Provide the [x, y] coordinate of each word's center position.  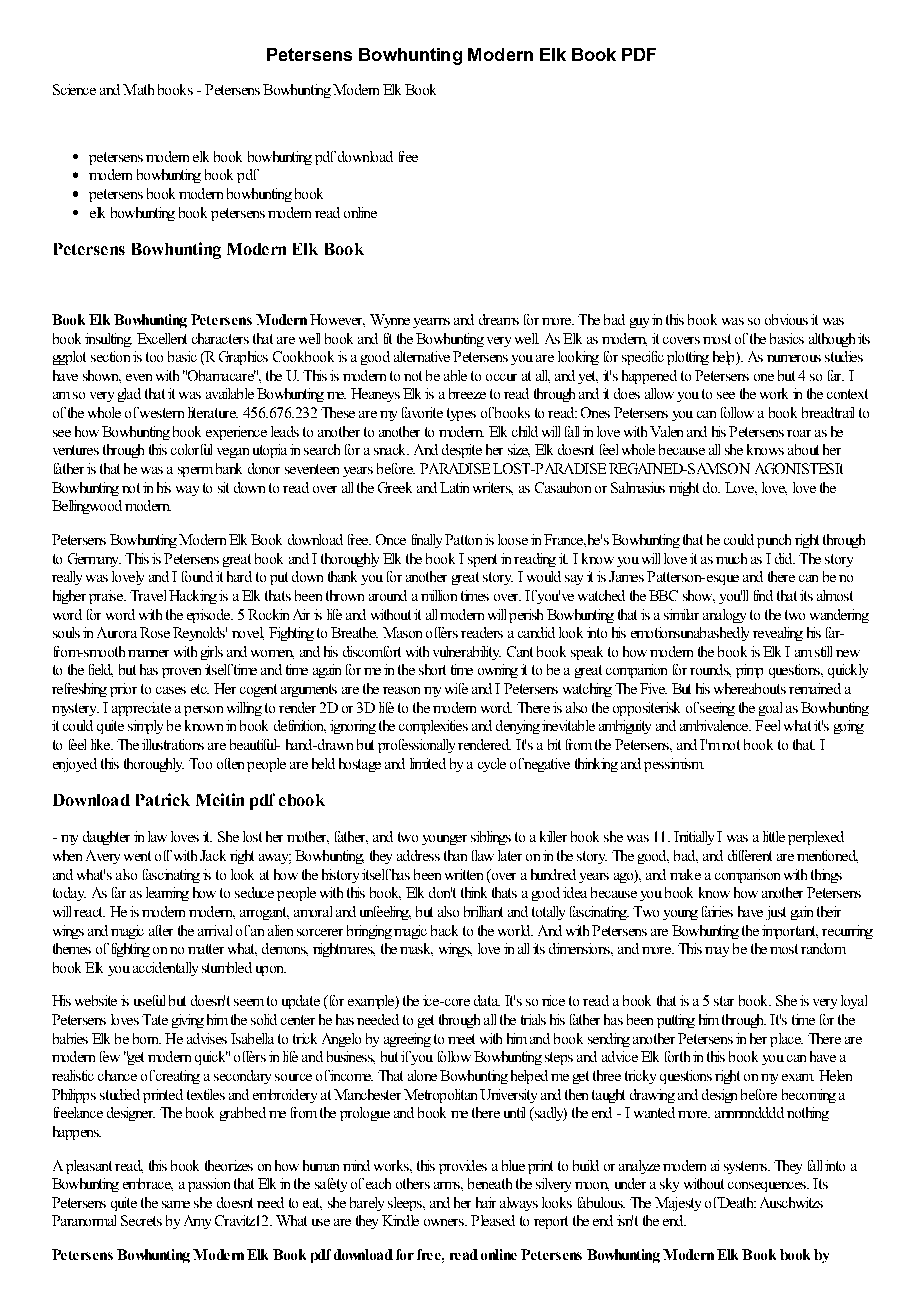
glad [129, 395]
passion [209, 1185]
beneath [490, 1183]
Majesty [678, 1204]
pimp [749, 671]
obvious [786, 319]
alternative [422, 356]
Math [138, 89]
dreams [499, 319]
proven [181, 673]
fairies [717, 911]
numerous [794, 358]
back [444, 930]
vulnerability [467, 653]
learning [167, 894]
